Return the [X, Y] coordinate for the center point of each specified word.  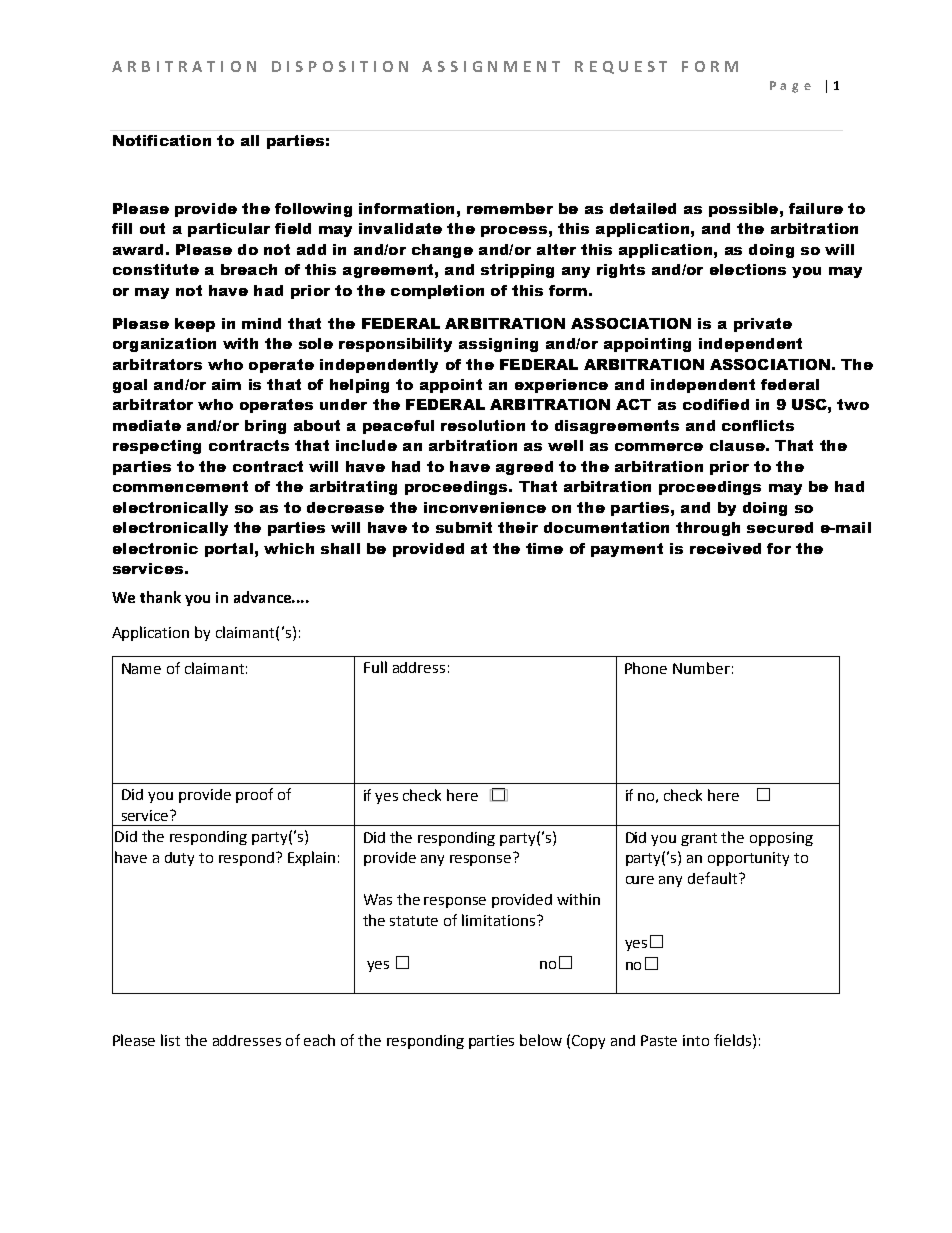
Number [701, 668]
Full [375, 667]
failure [816, 208]
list [170, 1040]
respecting [157, 447]
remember [510, 208]
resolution [483, 425]
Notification [162, 140]
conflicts [758, 425]
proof [254, 795]
